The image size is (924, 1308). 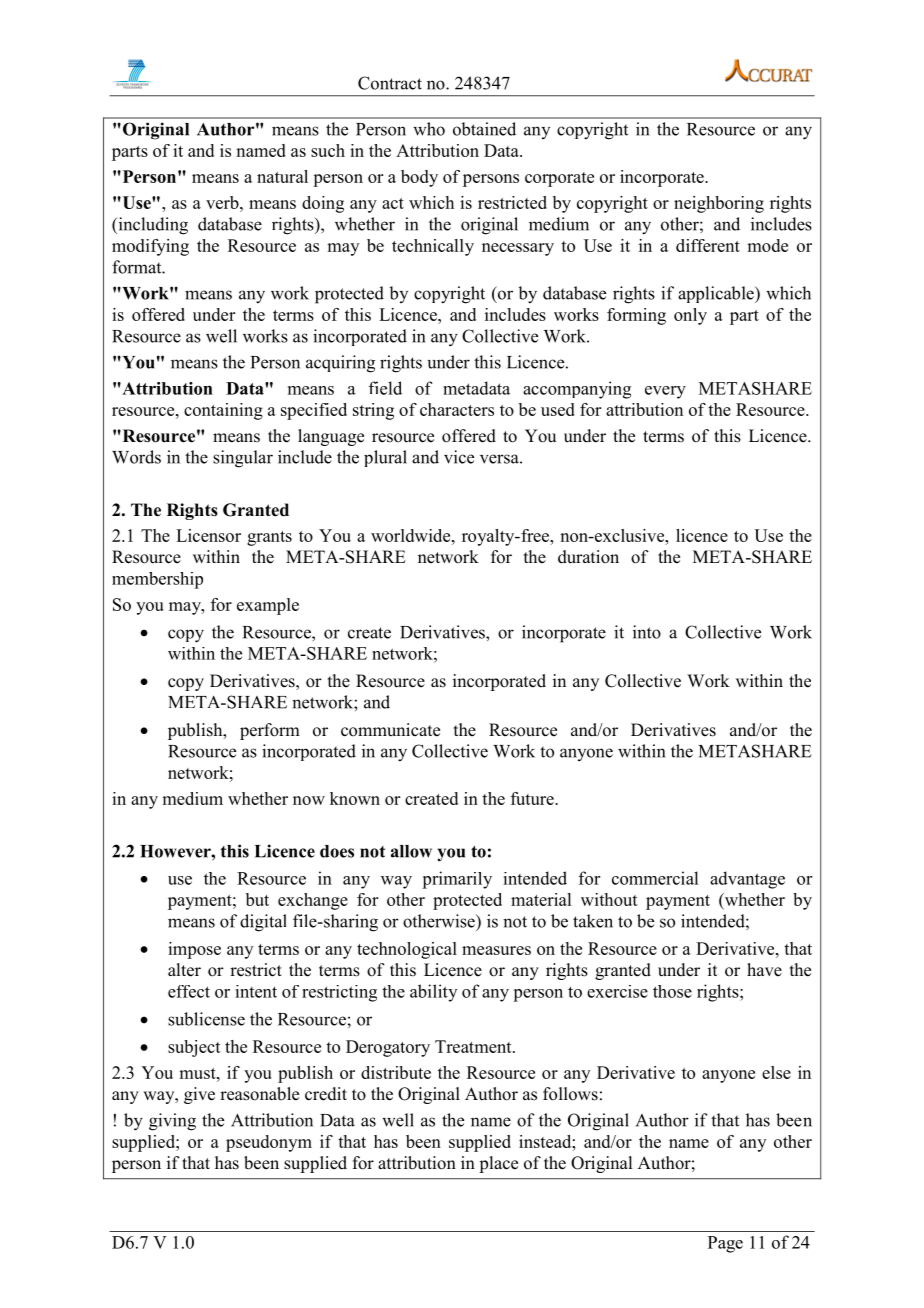 I want to click on Page, so click(x=725, y=1244).
